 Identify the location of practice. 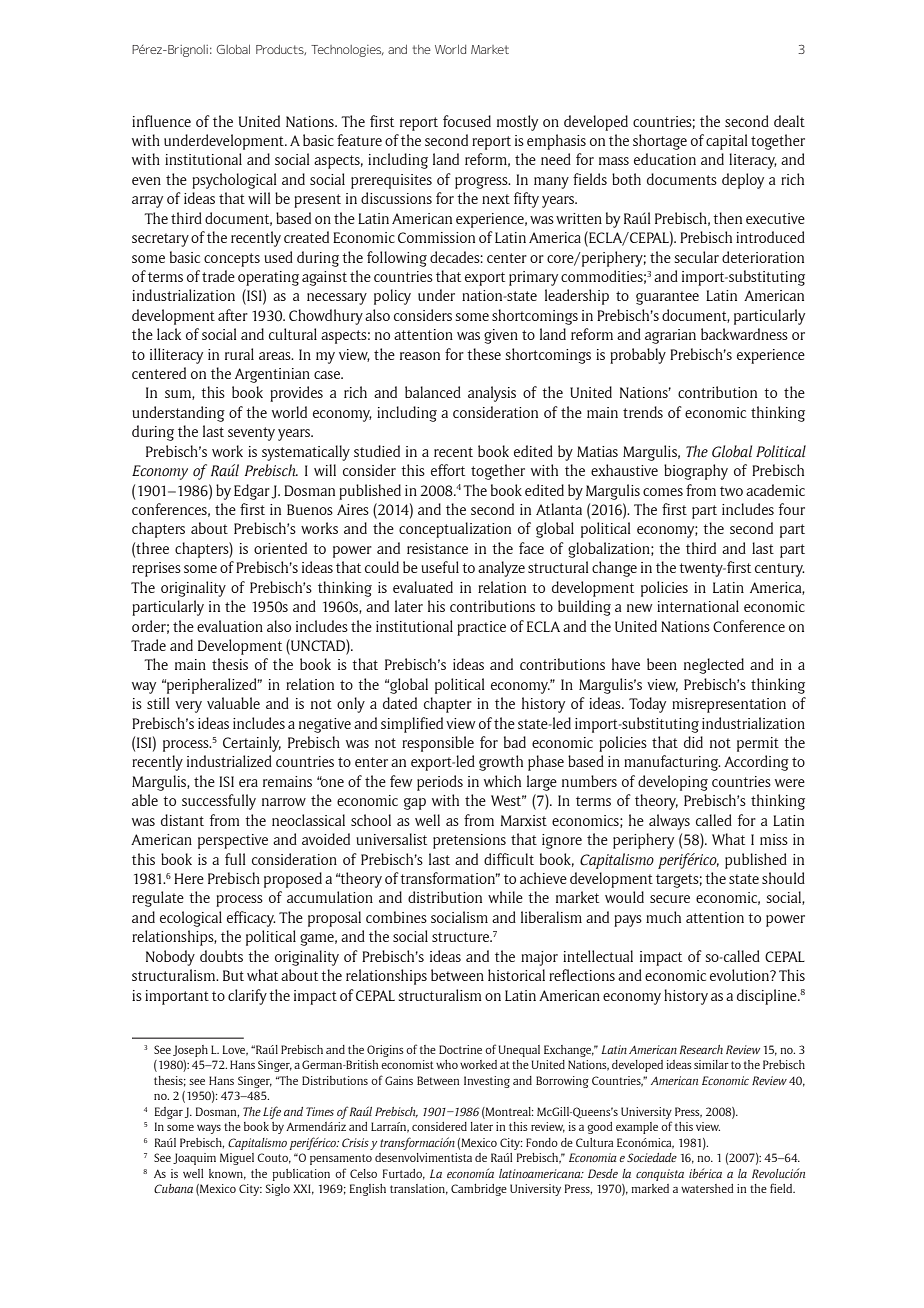
(481, 628).
